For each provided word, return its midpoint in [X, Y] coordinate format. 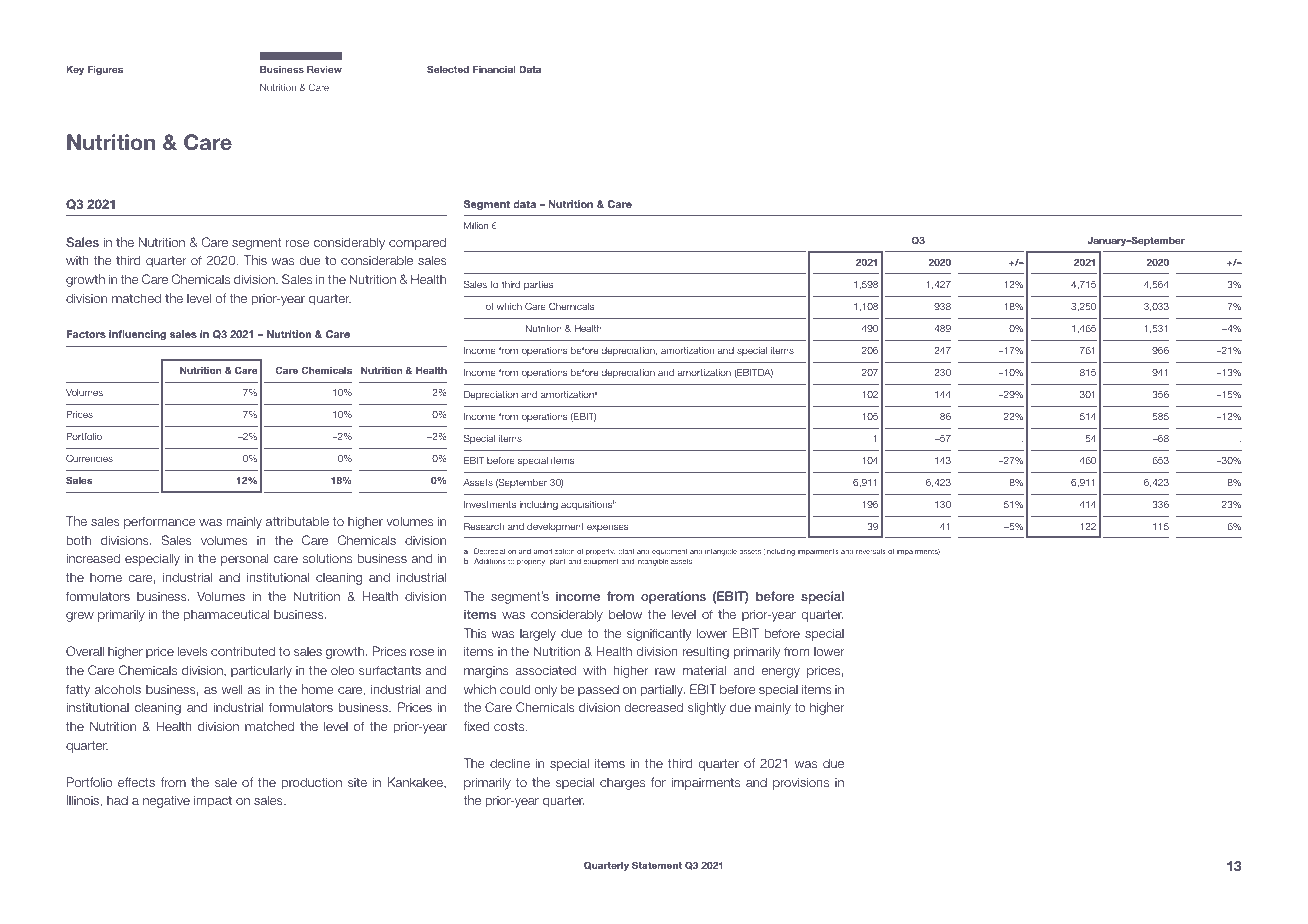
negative [166, 801]
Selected [448, 69]
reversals [871, 551]
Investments [490, 504]
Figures [105, 70]
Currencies [89, 458]
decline [510, 763]
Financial [494, 69]
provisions [801, 783]
